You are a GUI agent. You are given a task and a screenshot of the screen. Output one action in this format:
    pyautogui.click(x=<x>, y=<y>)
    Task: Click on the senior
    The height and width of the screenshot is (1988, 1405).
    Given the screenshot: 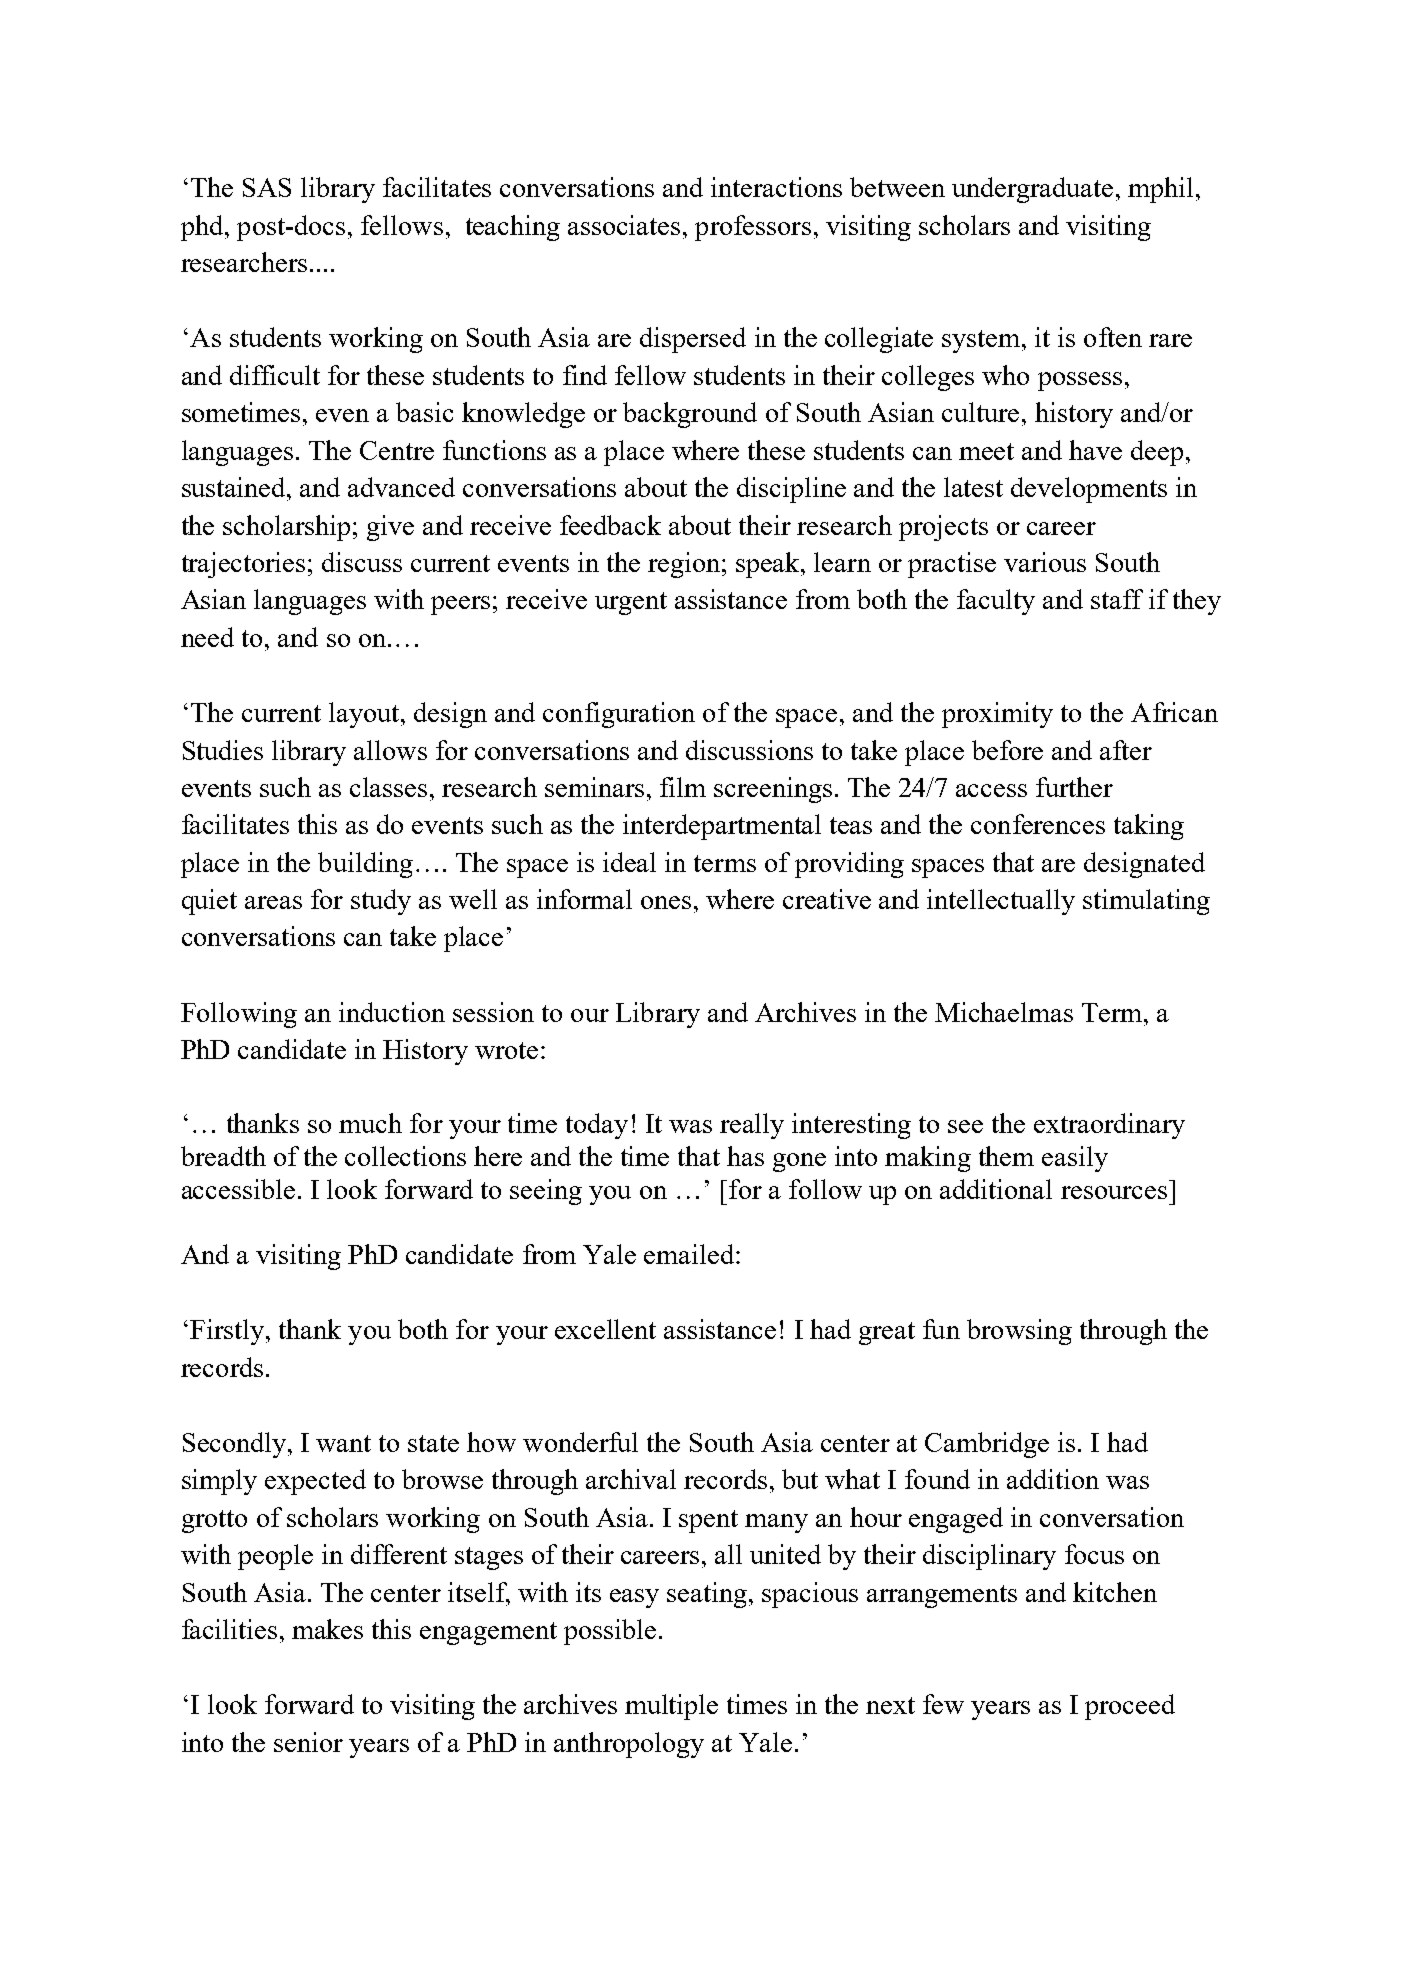 What is the action you would take?
    pyautogui.click(x=308, y=1742)
